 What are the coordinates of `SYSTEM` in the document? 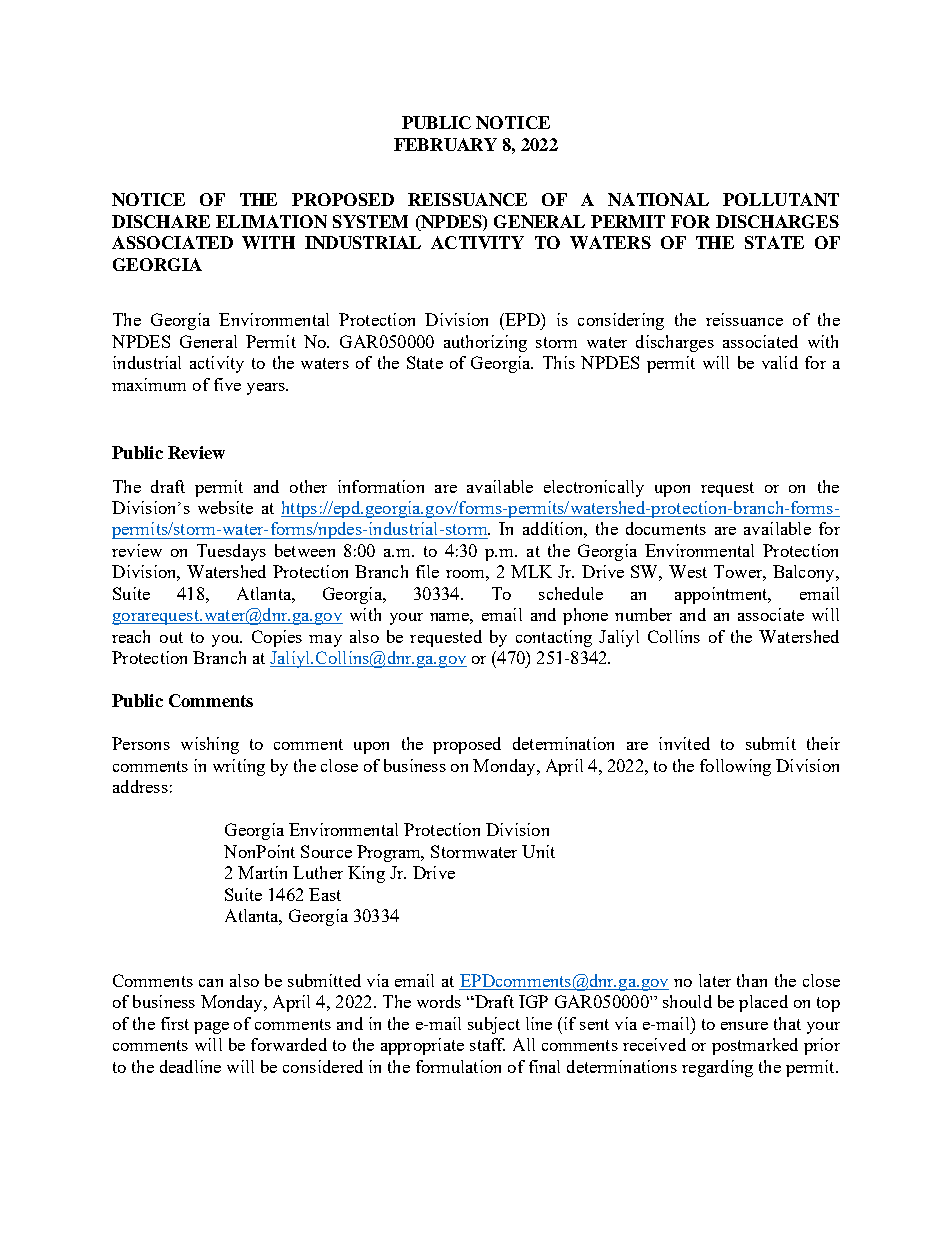 It's located at (370, 221).
